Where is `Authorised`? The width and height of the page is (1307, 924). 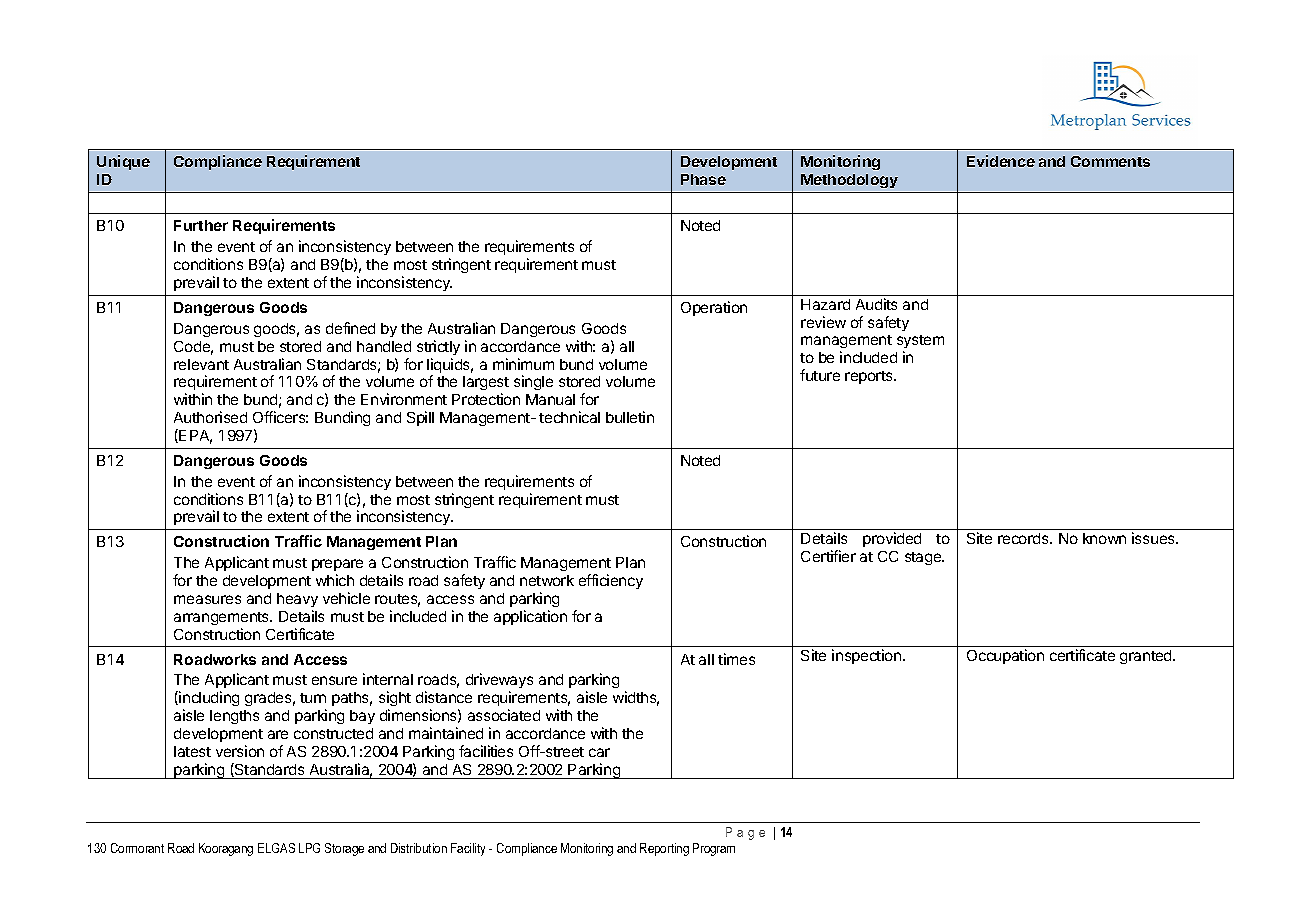
Authorised is located at coordinates (210, 417).
